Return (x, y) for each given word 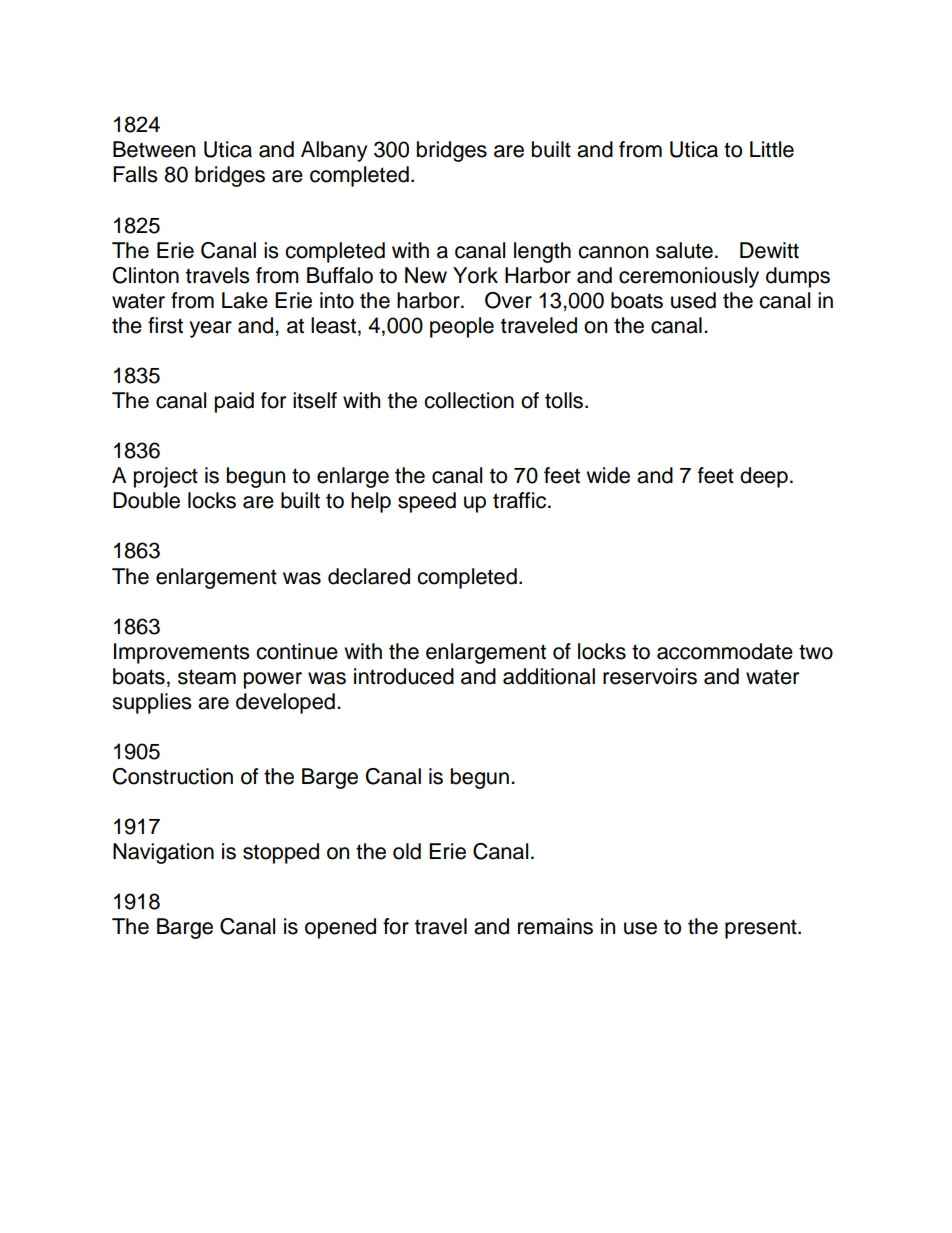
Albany (334, 151)
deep (764, 477)
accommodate (725, 651)
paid (234, 402)
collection (469, 400)
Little (772, 149)
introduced (404, 676)
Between (154, 149)
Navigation (163, 853)
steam (207, 677)
